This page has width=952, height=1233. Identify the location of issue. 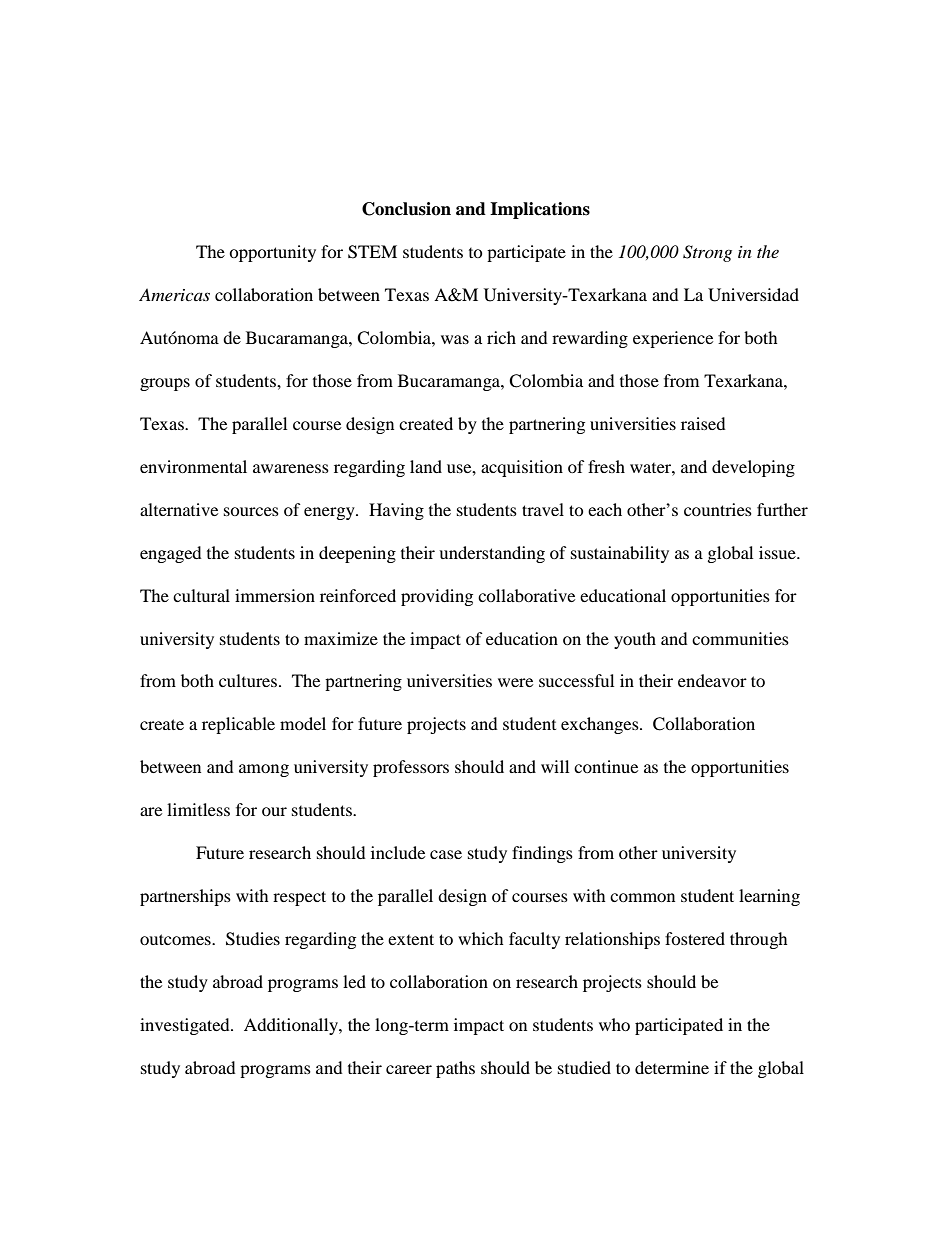
(778, 552).
